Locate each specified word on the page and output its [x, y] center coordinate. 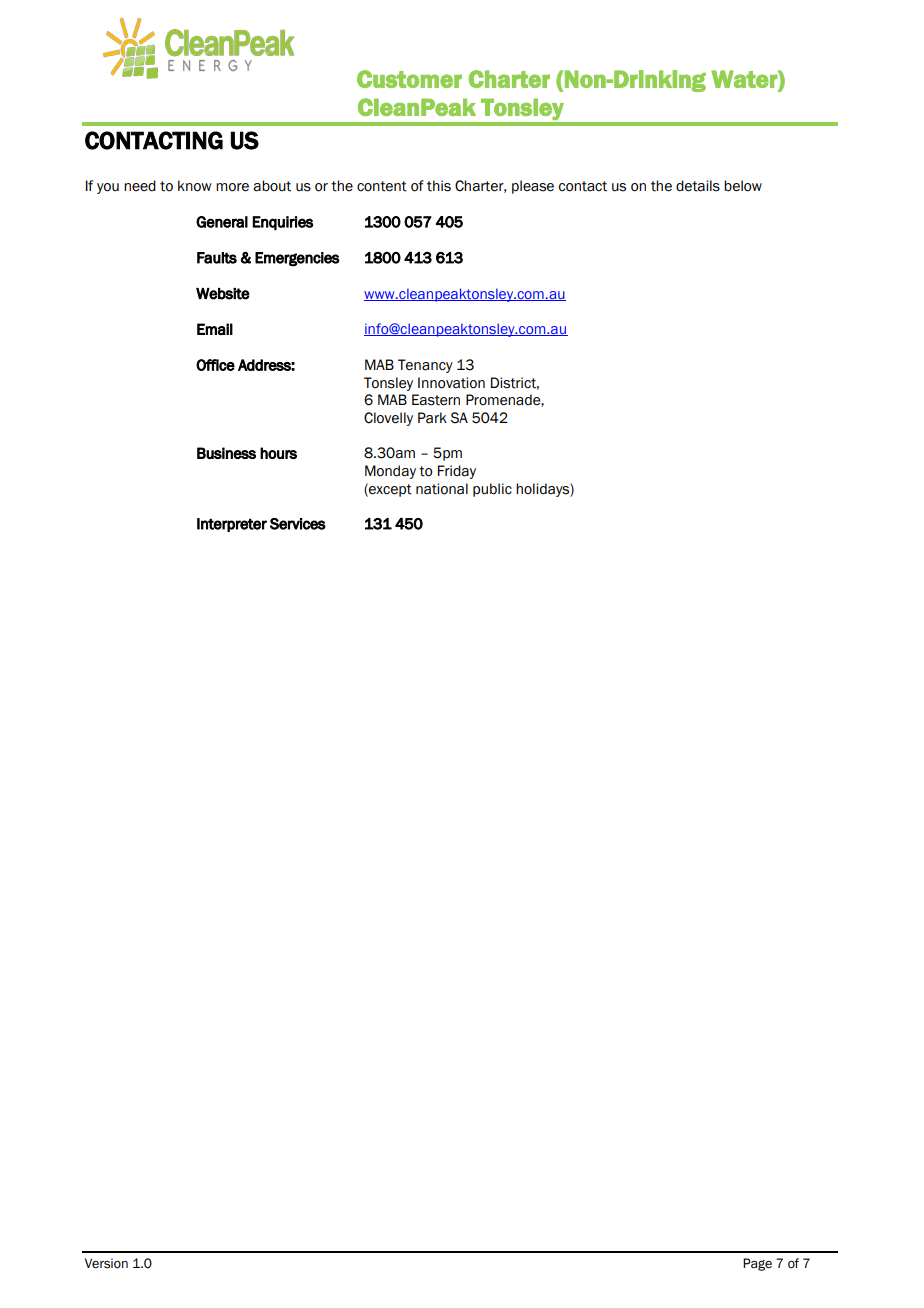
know [195, 186]
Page [757, 1264]
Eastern [436, 400]
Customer [409, 79]
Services [298, 524]
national [442, 489]
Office [215, 365]
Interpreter [232, 525]
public [492, 490]
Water [745, 79]
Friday [457, 472]
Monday [390, 472]
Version [106, 1263]
